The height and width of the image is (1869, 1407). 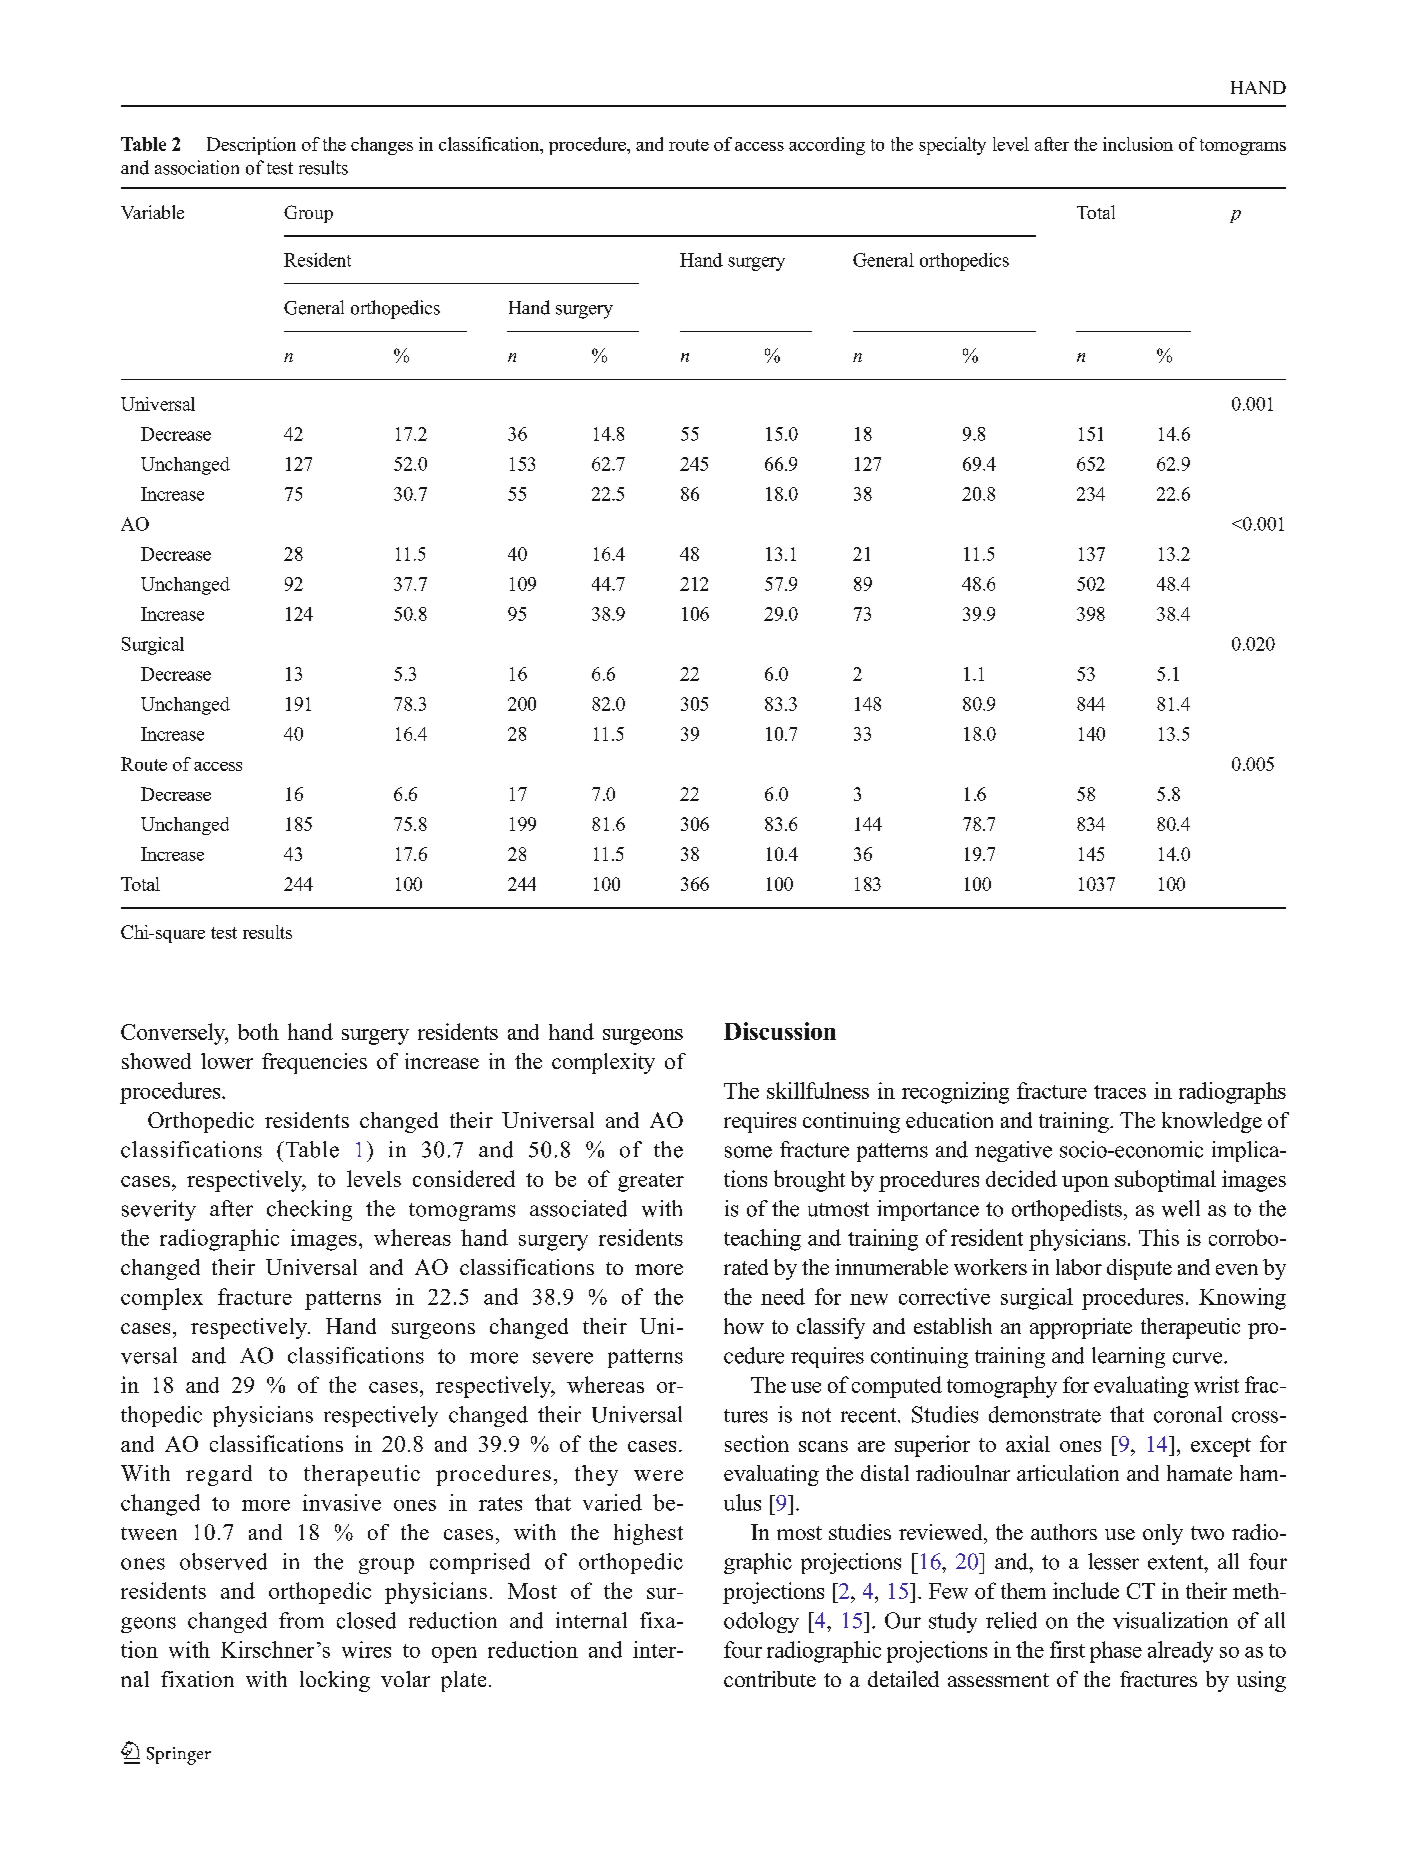 What do you see at coordinates (309, 1210) in the image?
I see `checking` at bounding box center [309, 1210].
